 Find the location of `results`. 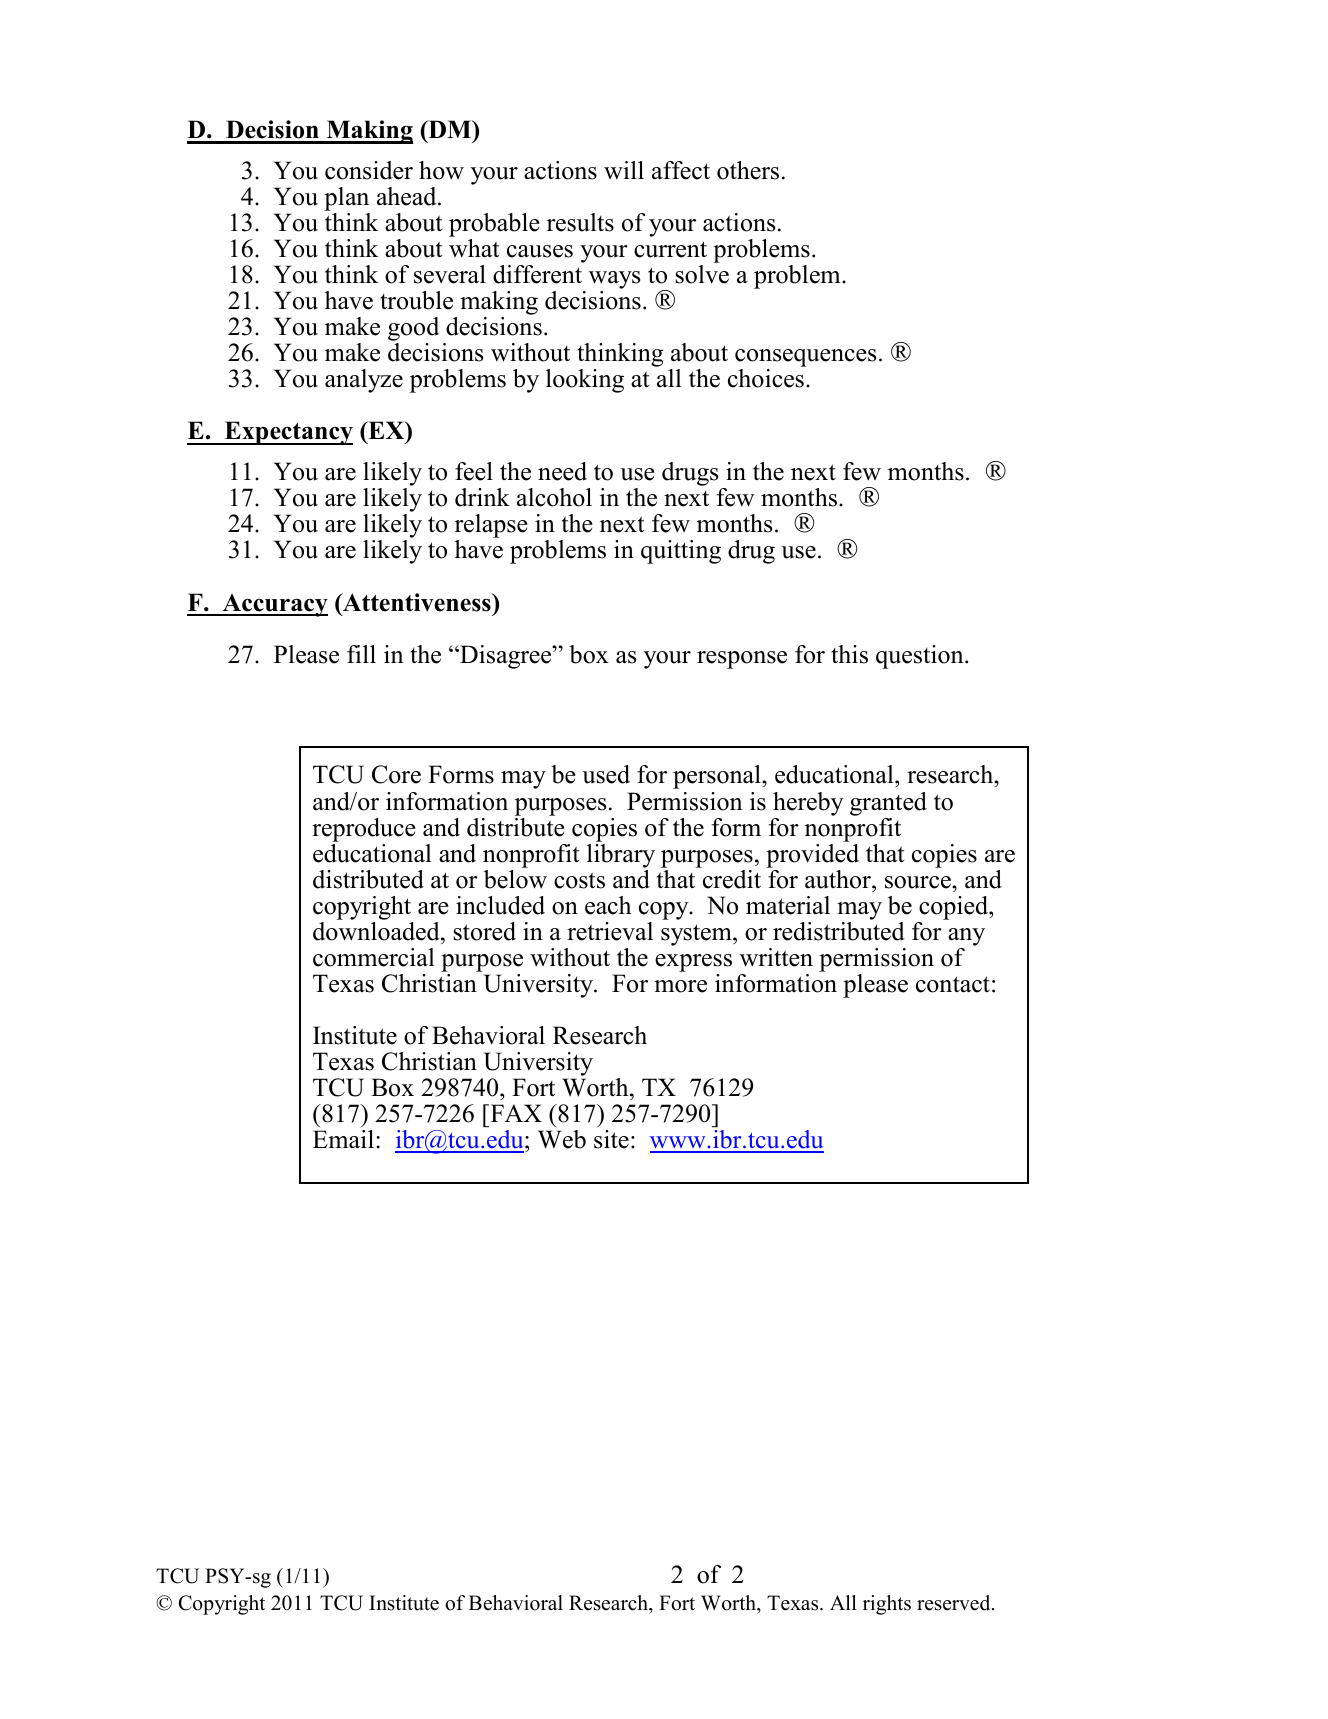

results is located at coordinates (580, 222).
